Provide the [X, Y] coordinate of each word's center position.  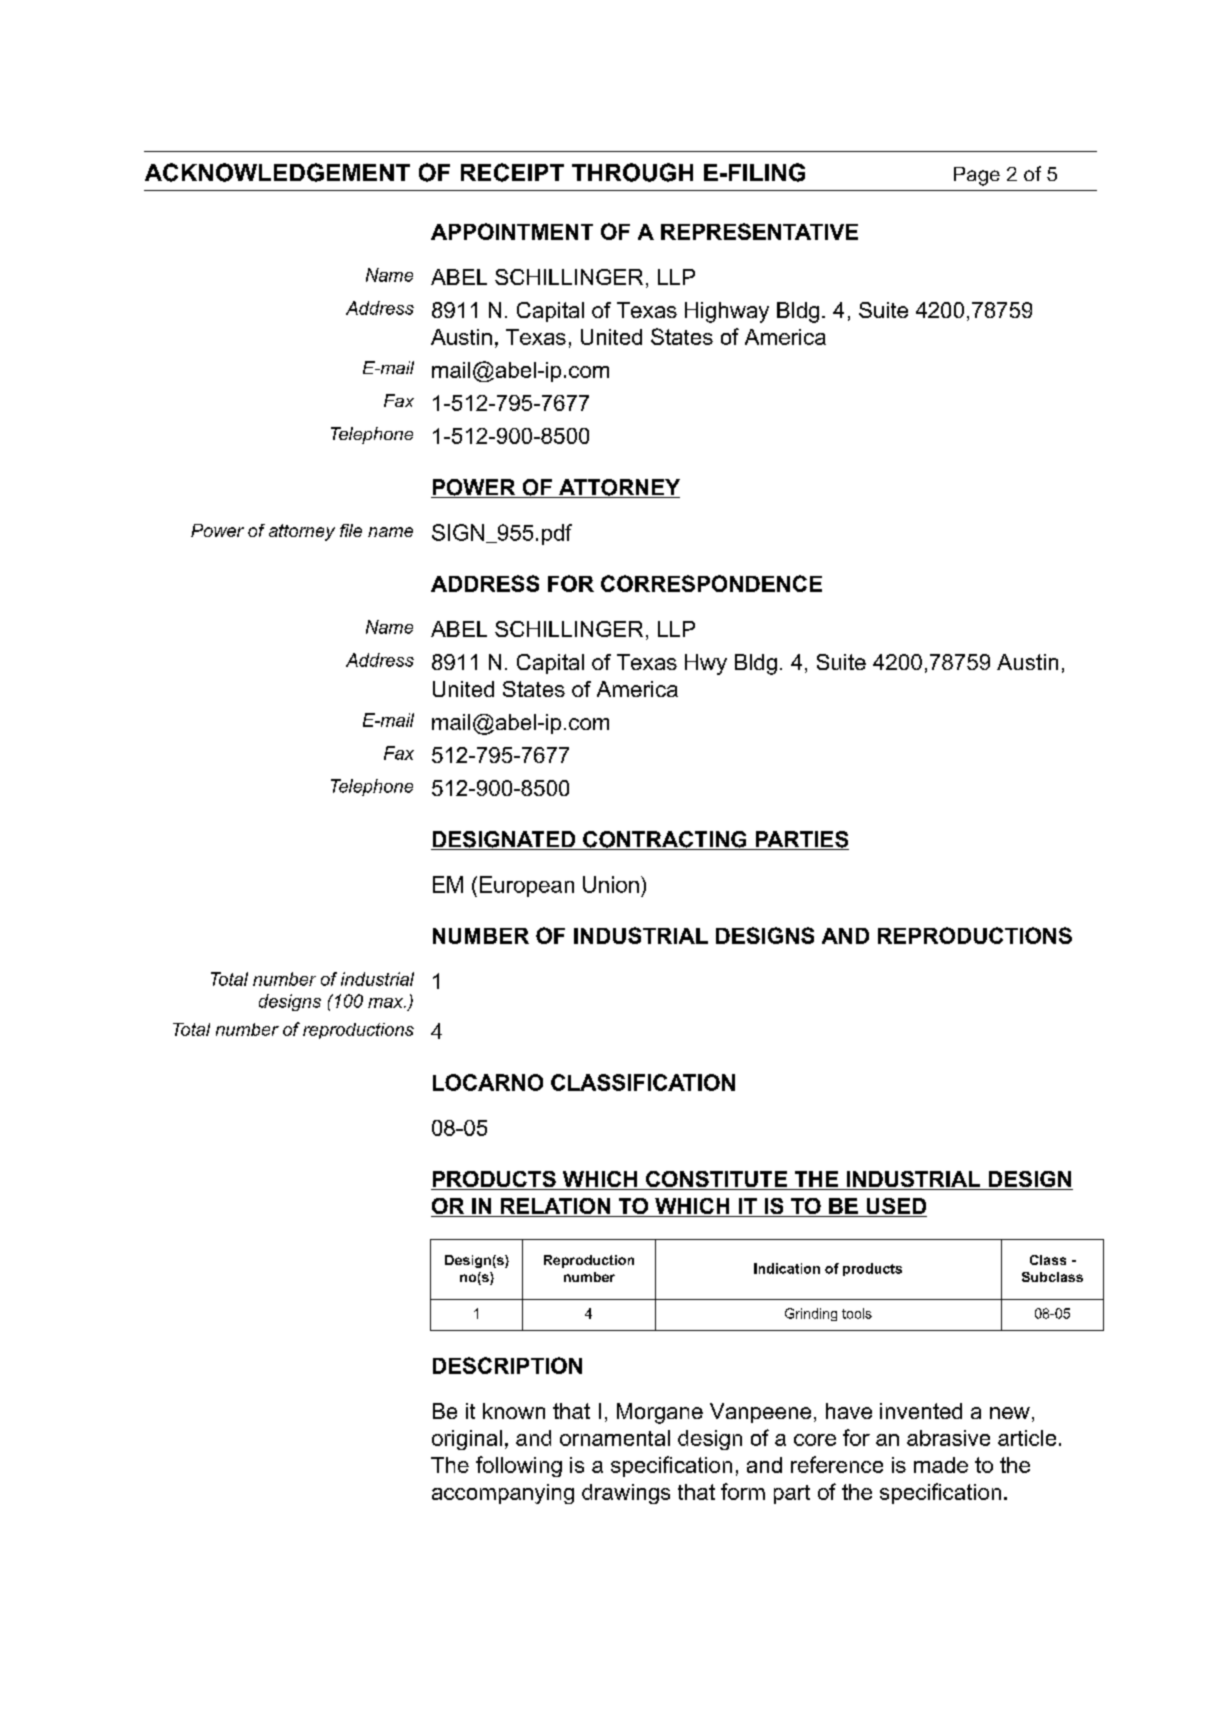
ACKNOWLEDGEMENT [277, 172]
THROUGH [632, 172]
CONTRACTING [665, 840]
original [467, 1440]
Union [611, 884]
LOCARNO [488, 1082]
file [351, 530]
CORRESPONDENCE [711, 583]
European [527, 886]
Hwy [706, 664]
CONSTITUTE [716, 1180]
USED [895, 1207]
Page [977, 176]
